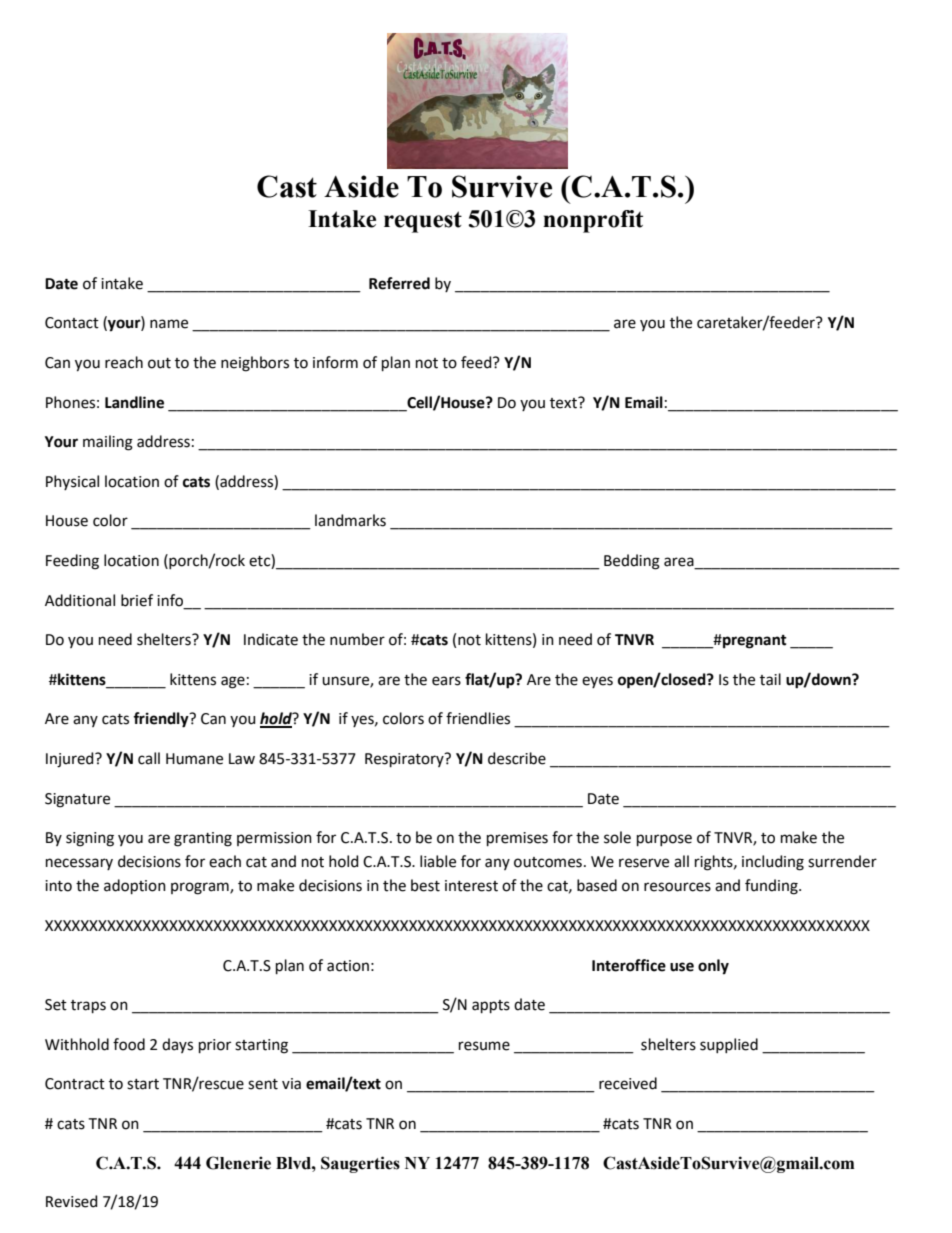 This image has height=1233, width=952. I want to click on landmarks, so click(350, 520).
